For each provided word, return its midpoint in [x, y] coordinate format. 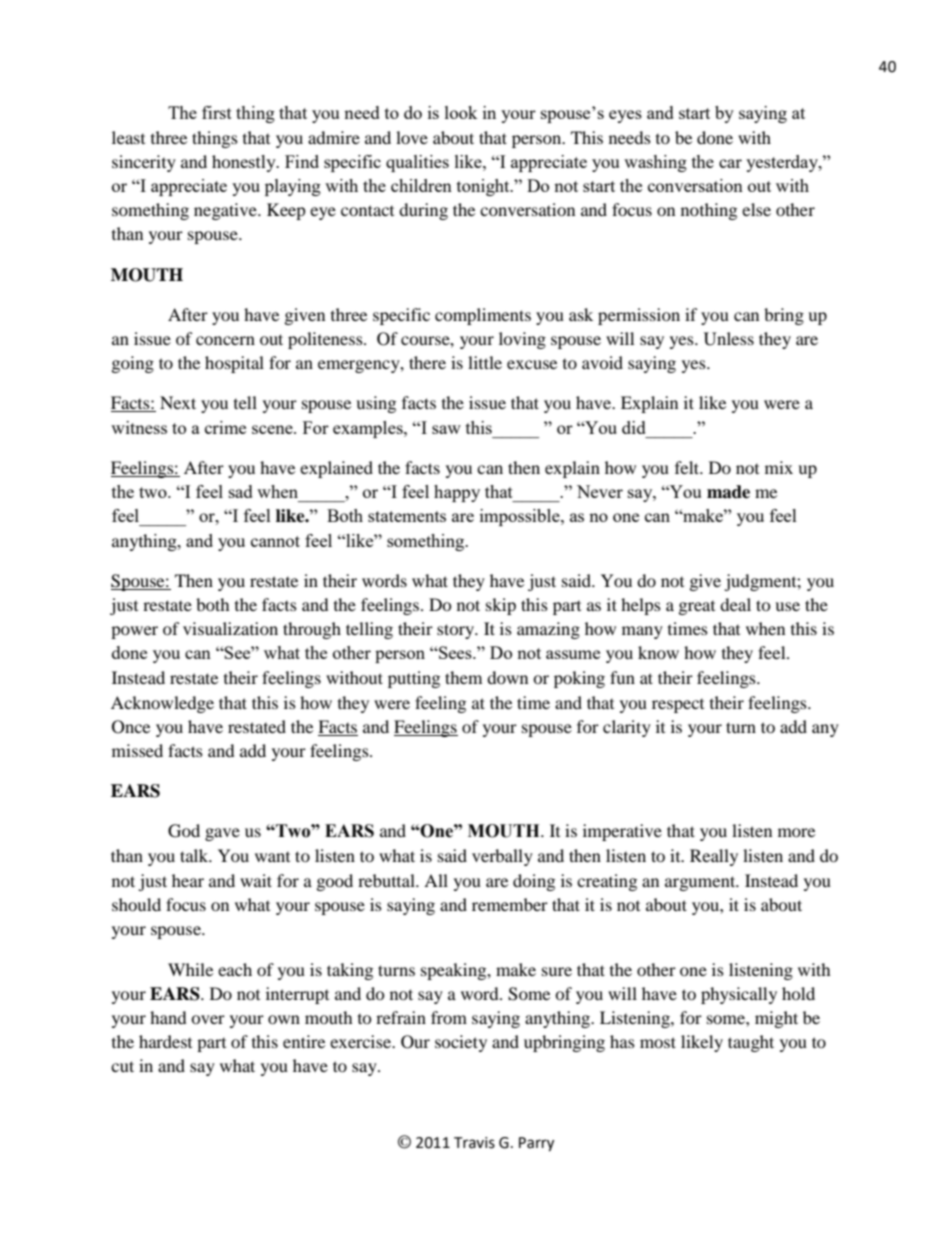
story [457, 631]
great [697, 608]
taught [751, 1043]
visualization [230, 628]
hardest [165, 1041]
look [461, 112]
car [730, 163]
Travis [474, 1143]
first [217, 112]
